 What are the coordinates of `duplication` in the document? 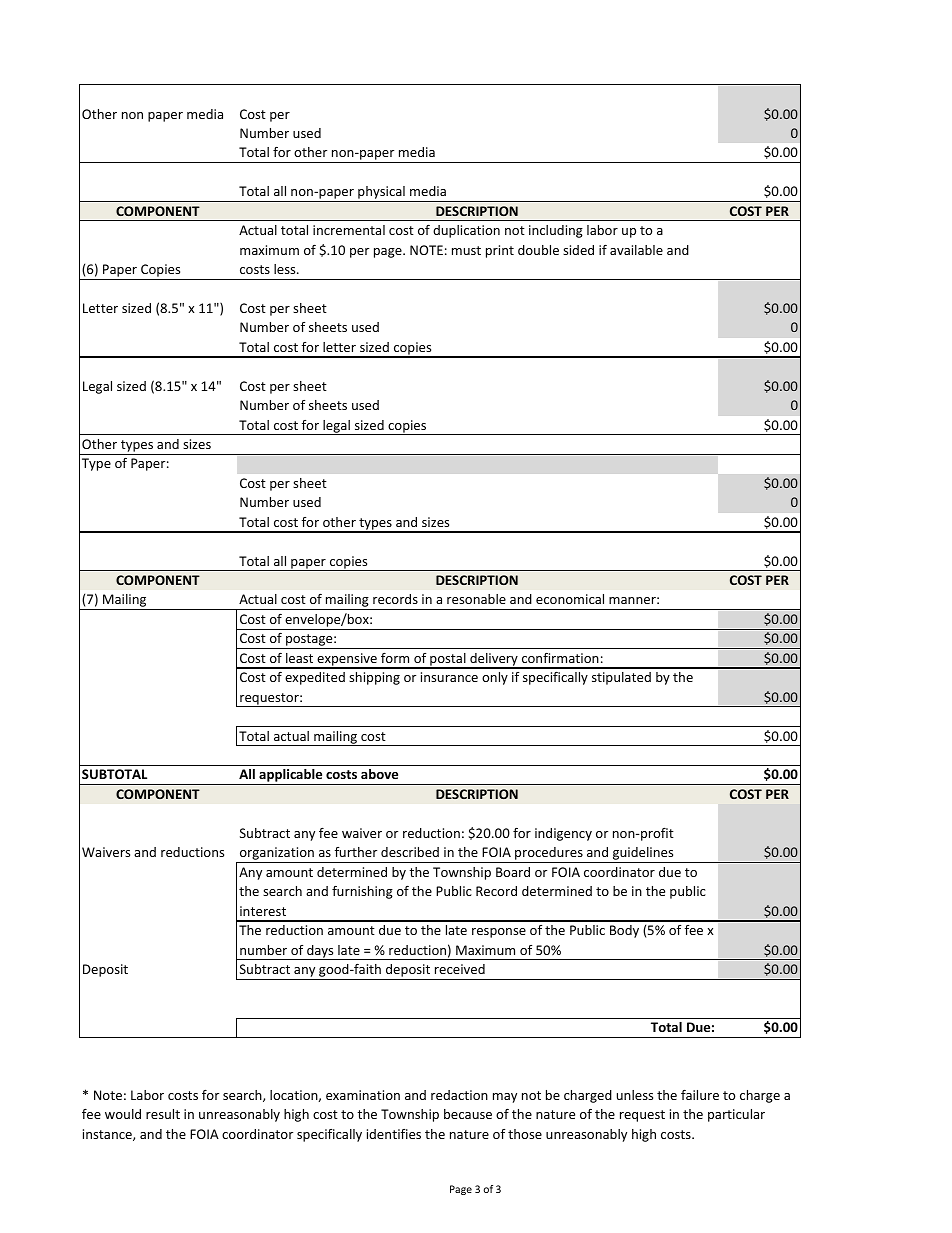 It's located at (466, 231).
